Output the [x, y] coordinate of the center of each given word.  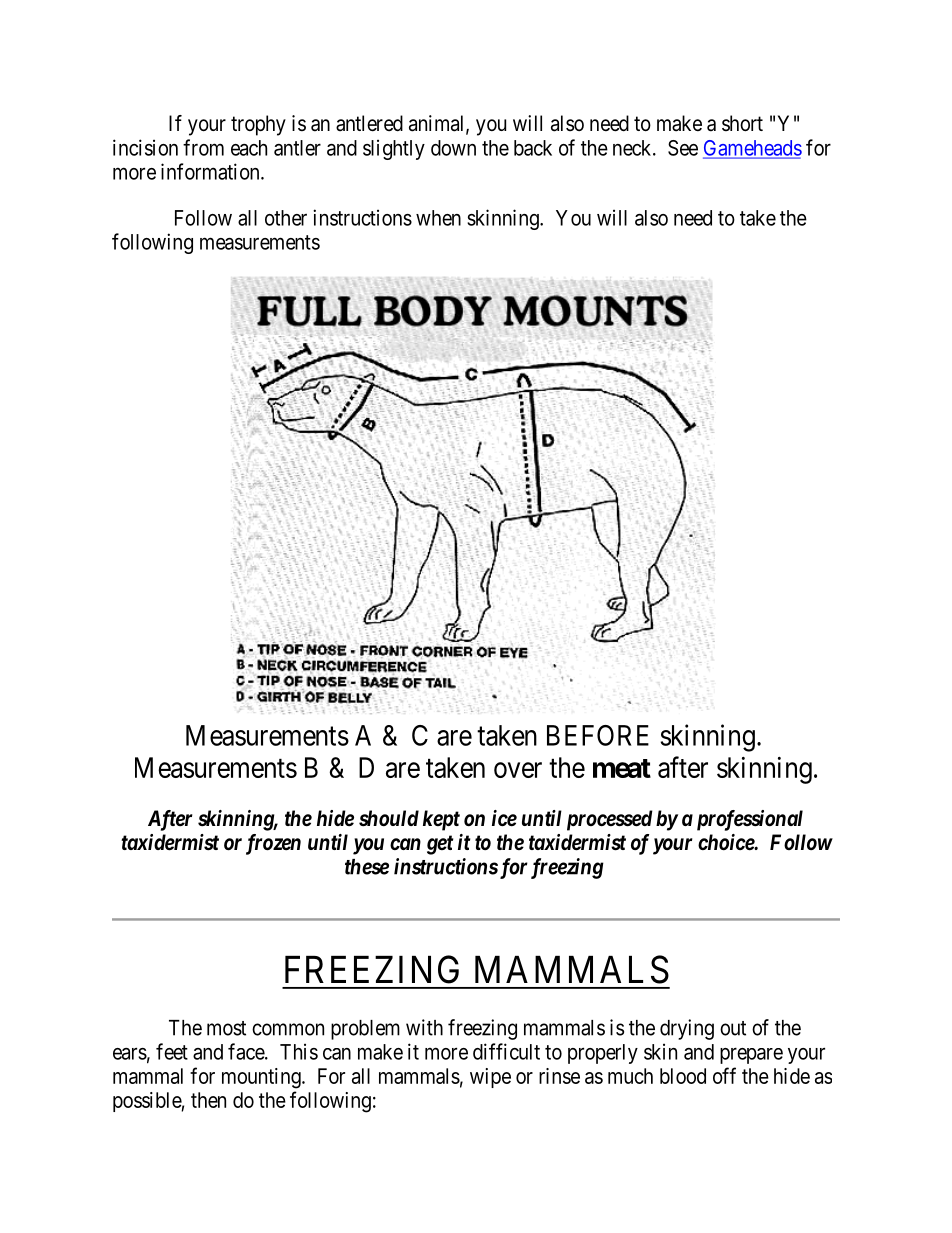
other [286, 218]
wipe [490, 1078]
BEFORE [598, 735]
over [518, 770]
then [208, 1100]
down [453, 148]
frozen [273, 844]
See [683, 148]
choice [727, 842]
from [203, 147]
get [440, 845]
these [367, 867]
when [438, 218]
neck [633, 148]
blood [683, 1076]
